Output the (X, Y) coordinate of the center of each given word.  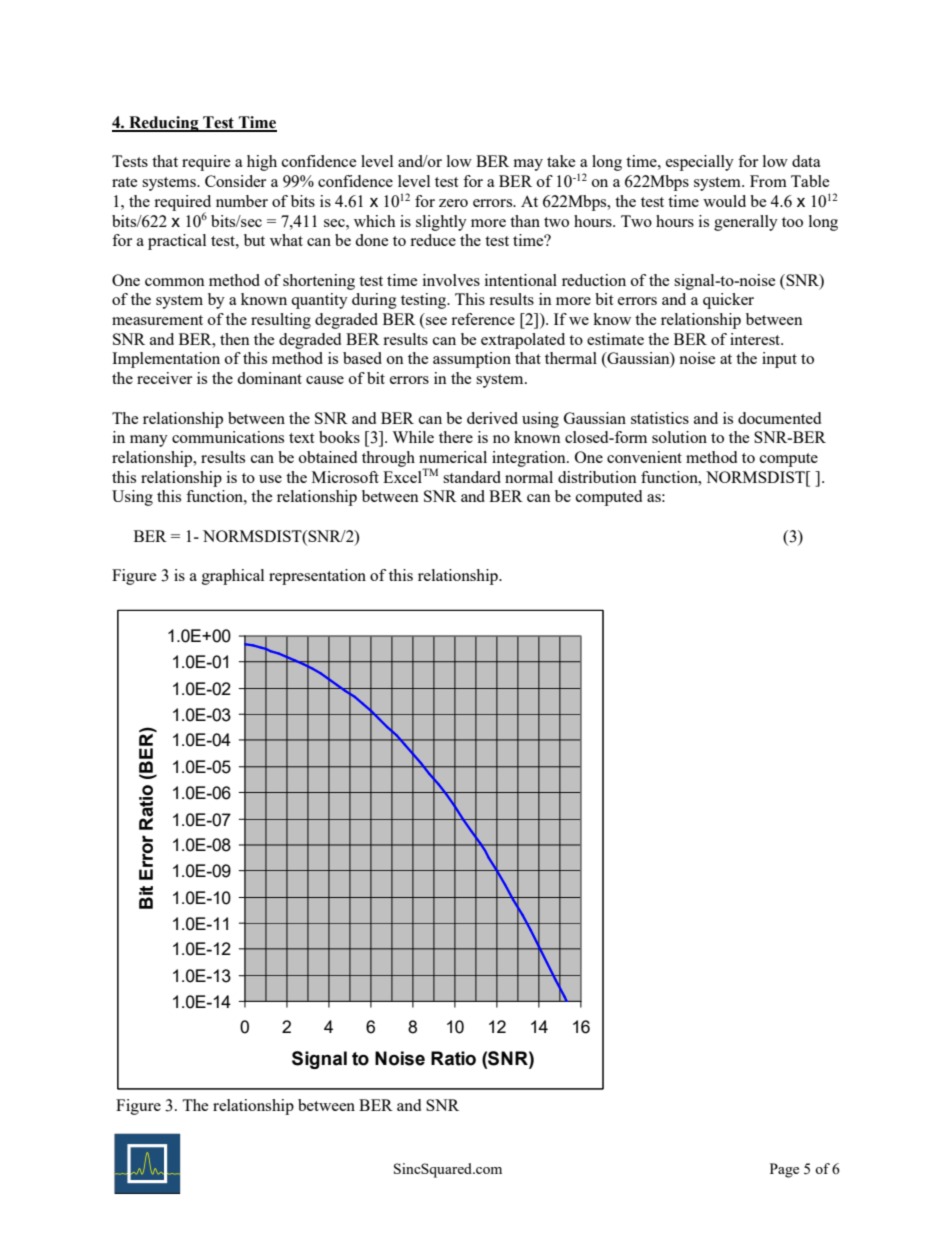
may (528, 165)
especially (700, 163)
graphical (233, 577)
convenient (644, 457)
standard (472, 477)
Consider (235, 181)
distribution (597, 477)
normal (529, 477)
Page (784, 1170)
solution (679, 437)
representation (317, 577)
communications (228, 437)
